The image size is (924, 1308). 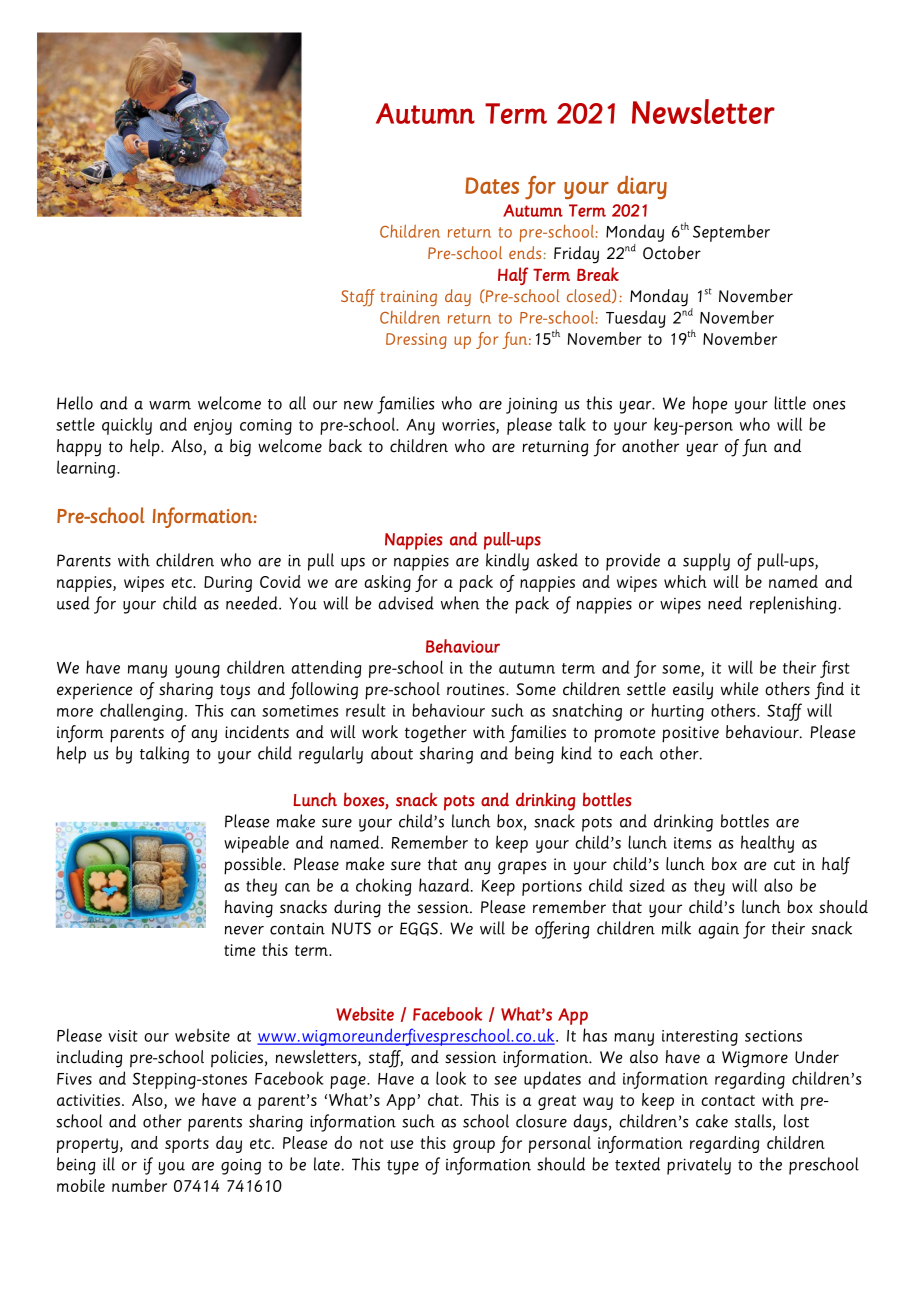 What do you see at coordinates (254, 866) in the page?
I see `possible` at bounding box center [254, 866].
